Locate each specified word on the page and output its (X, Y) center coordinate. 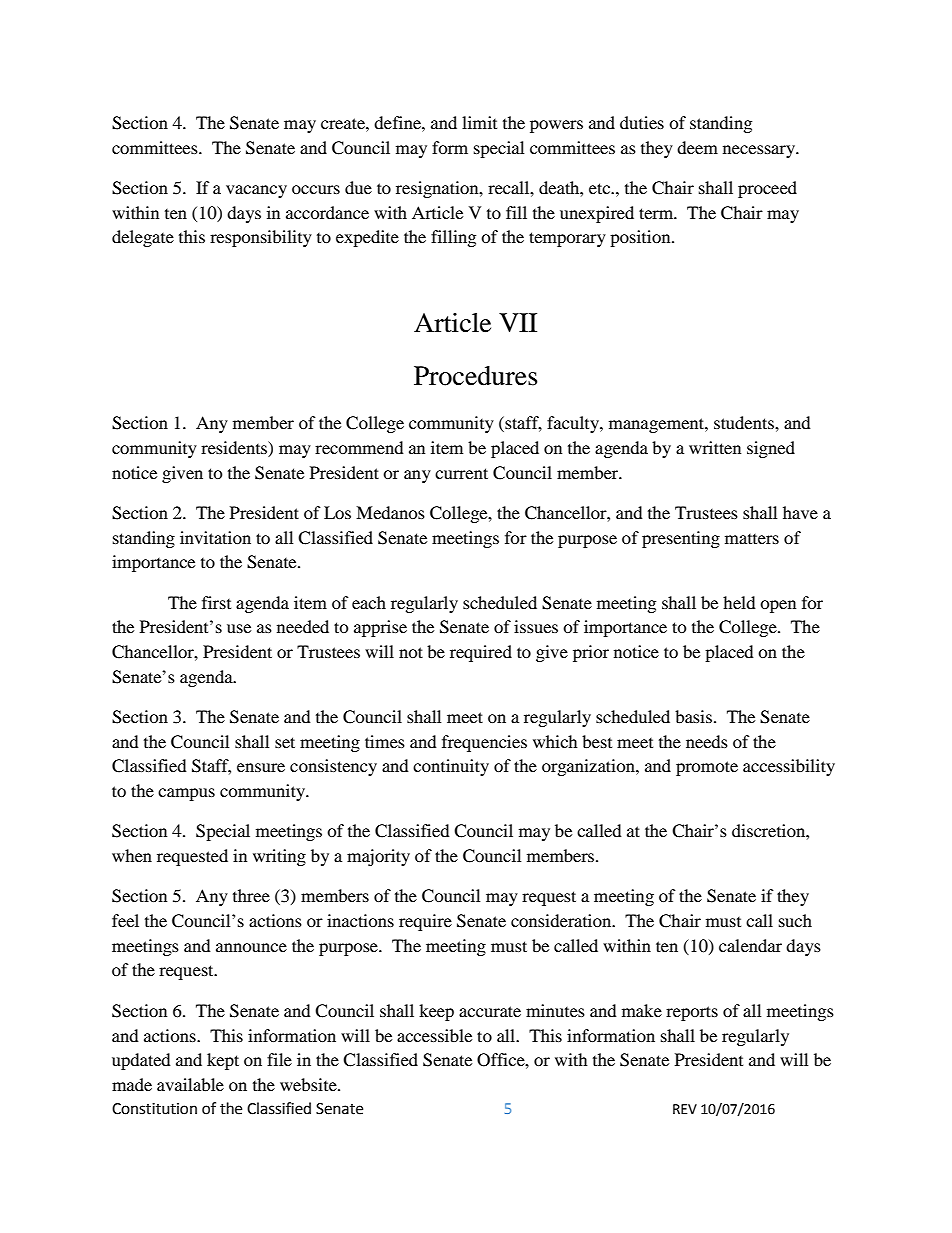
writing (279, 857)
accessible (434, 1035)
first (216, 602)
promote (707, 768)
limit (479, 122)
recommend (359, 447)
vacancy (256, 191)
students (745, 422)
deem (697, 147)
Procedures (475, 376)
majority (378, 857)
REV (685, 1109)
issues (536, 626)
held (739, 602)
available (190, 1084)
